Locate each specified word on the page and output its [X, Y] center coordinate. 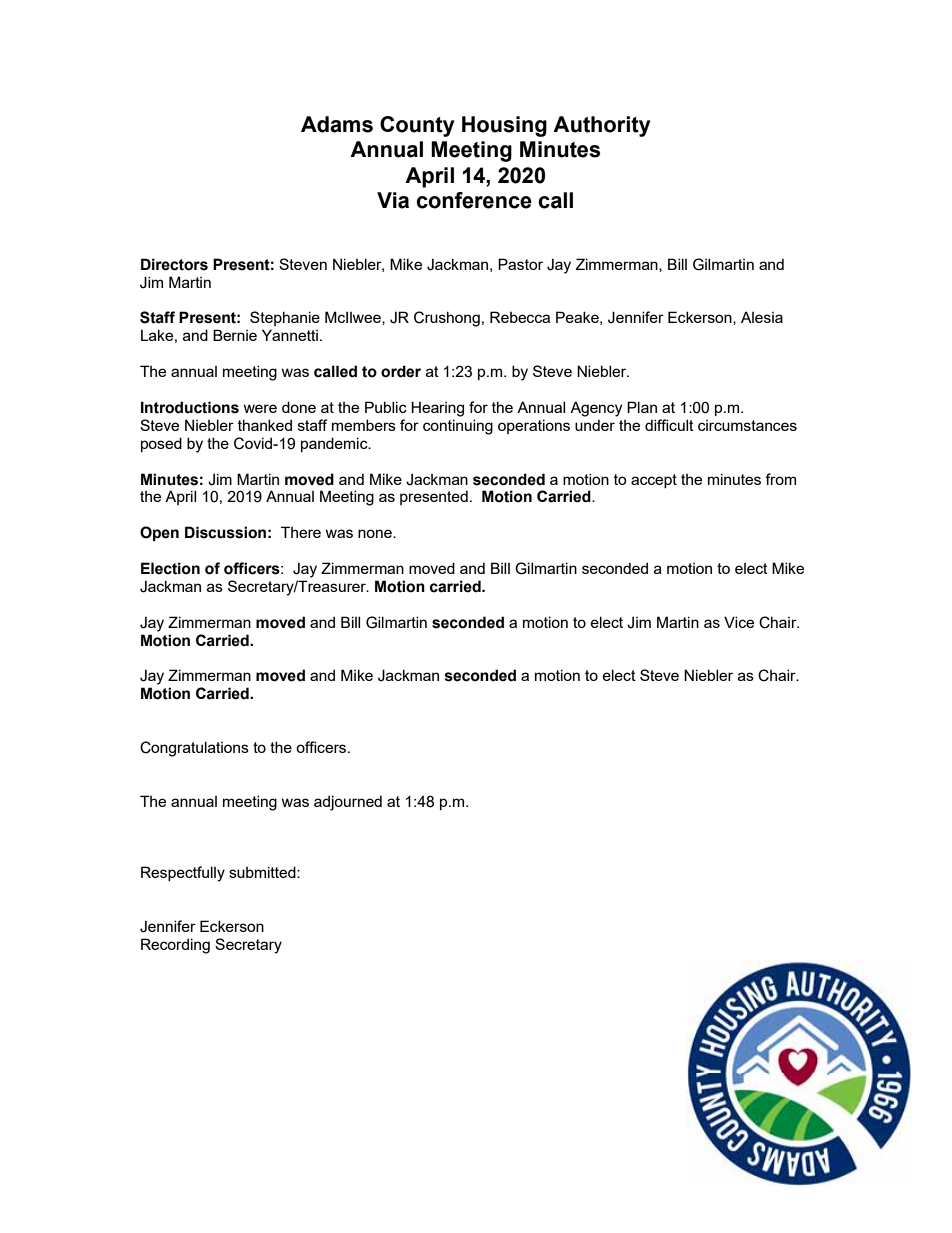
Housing [504, 126]
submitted [263, 872]
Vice [739, 622]
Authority [602, 126]
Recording [175, 946]
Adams [337, 124]
